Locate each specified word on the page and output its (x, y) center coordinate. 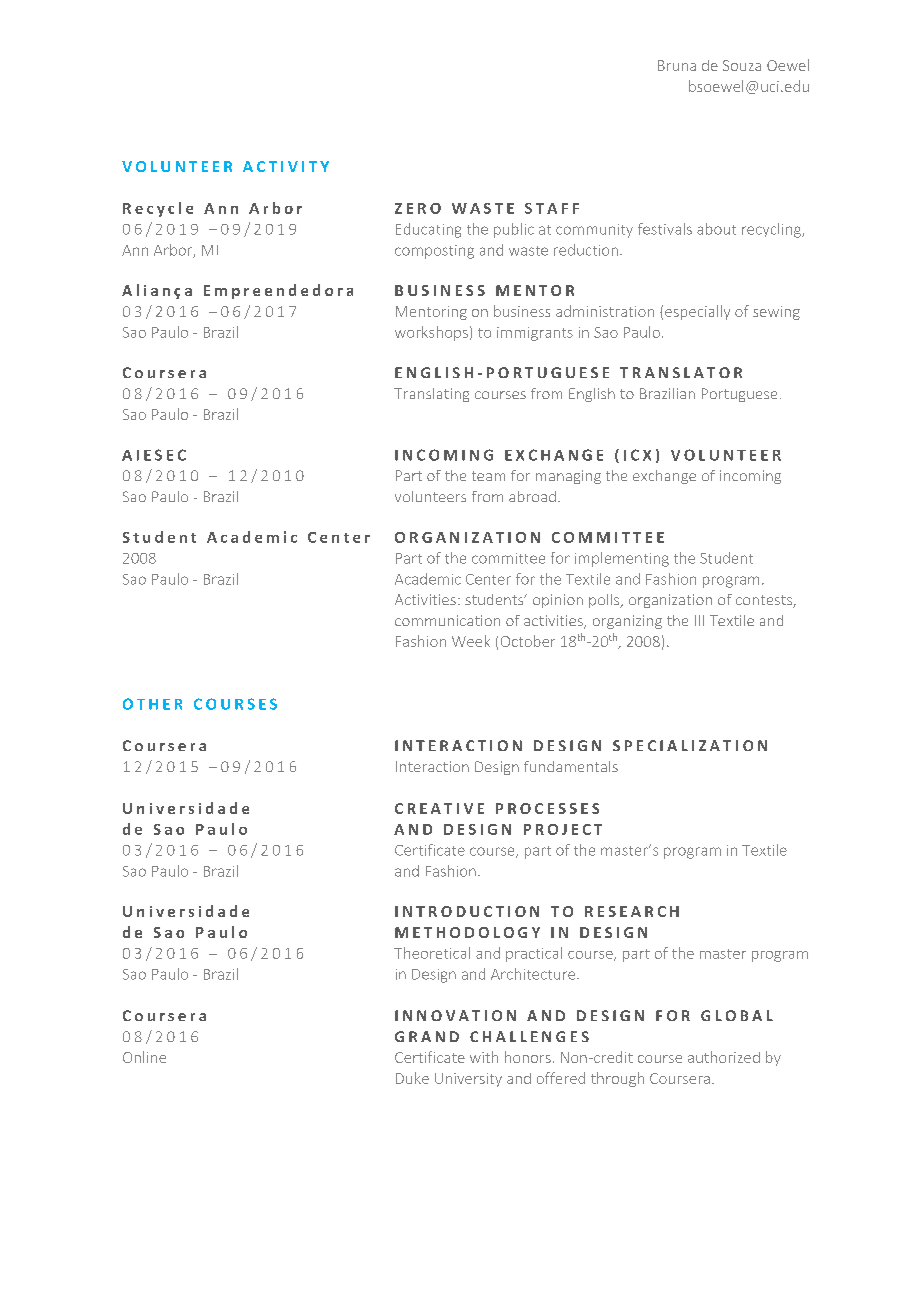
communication (447, 620)
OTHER (152, 704)
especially (697, 312)
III (699, 620)
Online (144, 1057)
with (484, 1057)
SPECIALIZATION (690, 745)
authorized (724, 1057)
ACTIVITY (286, 166)
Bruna (677, 65)
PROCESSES (547, 808)
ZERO (418, 208)
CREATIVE (439, 808)
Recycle (158, 209)
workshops (431, 333)
